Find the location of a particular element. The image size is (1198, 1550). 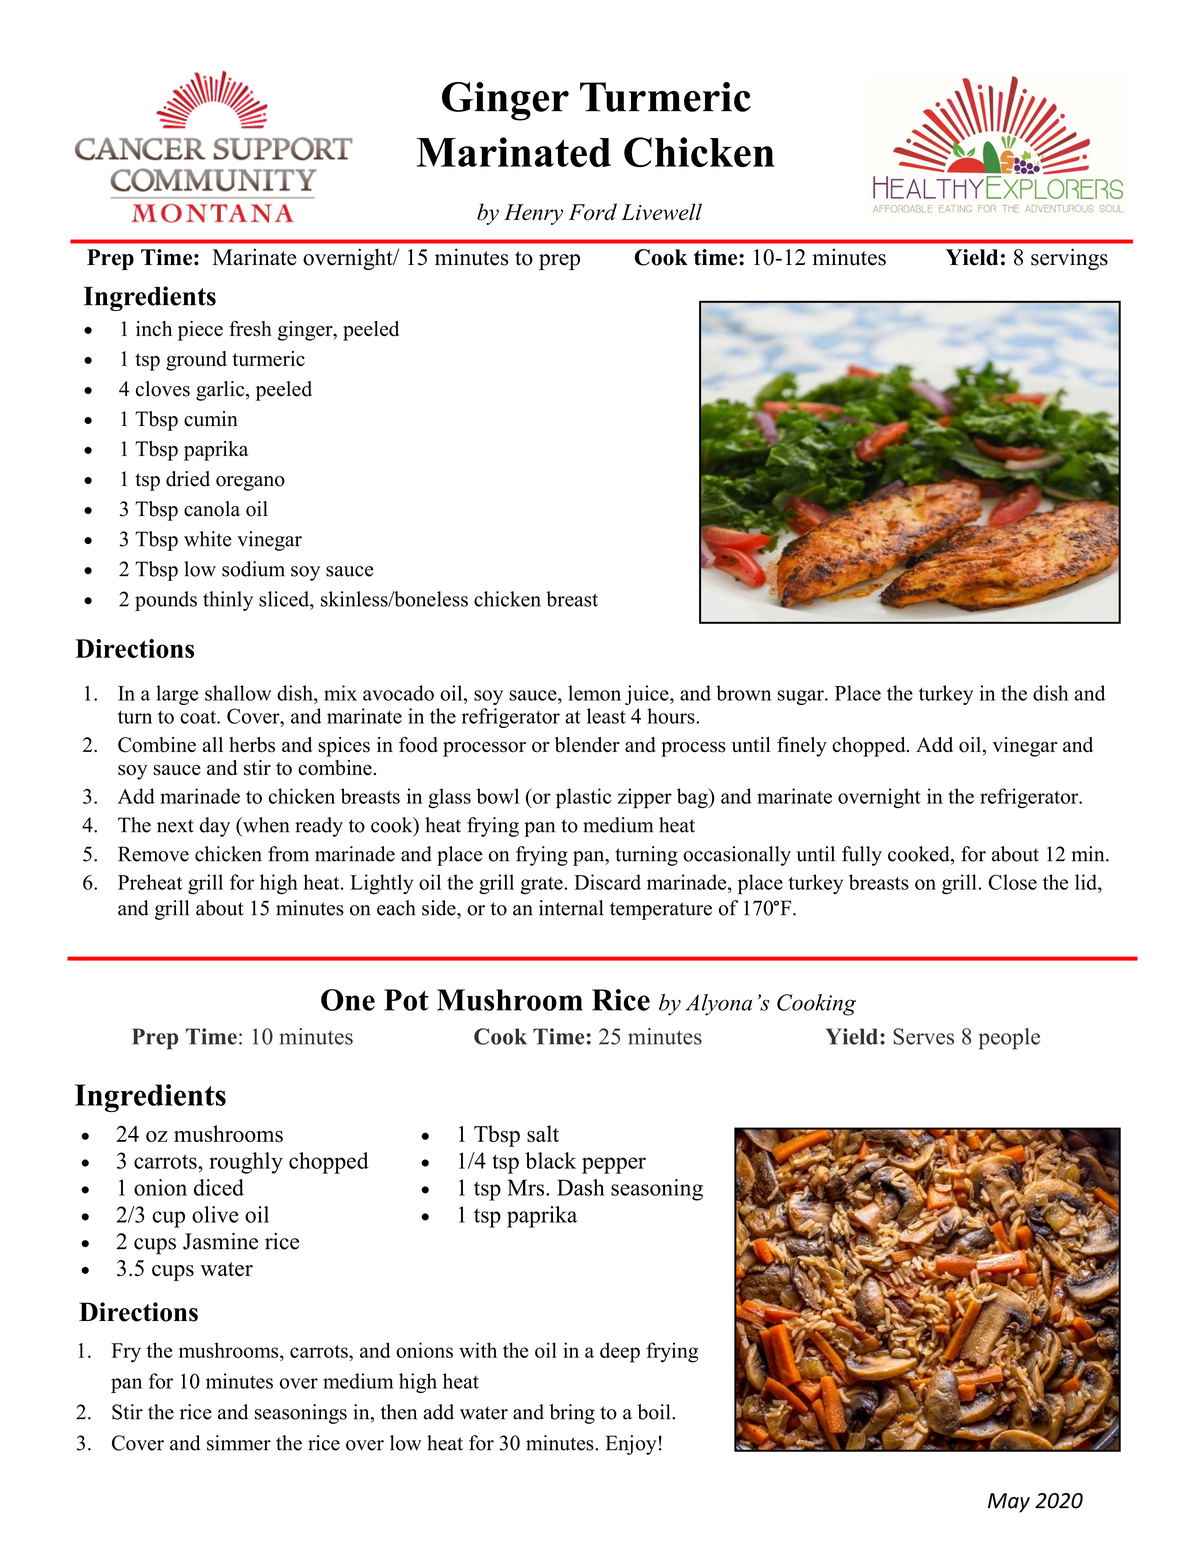

fresh is located at coordinates (250, 329).
